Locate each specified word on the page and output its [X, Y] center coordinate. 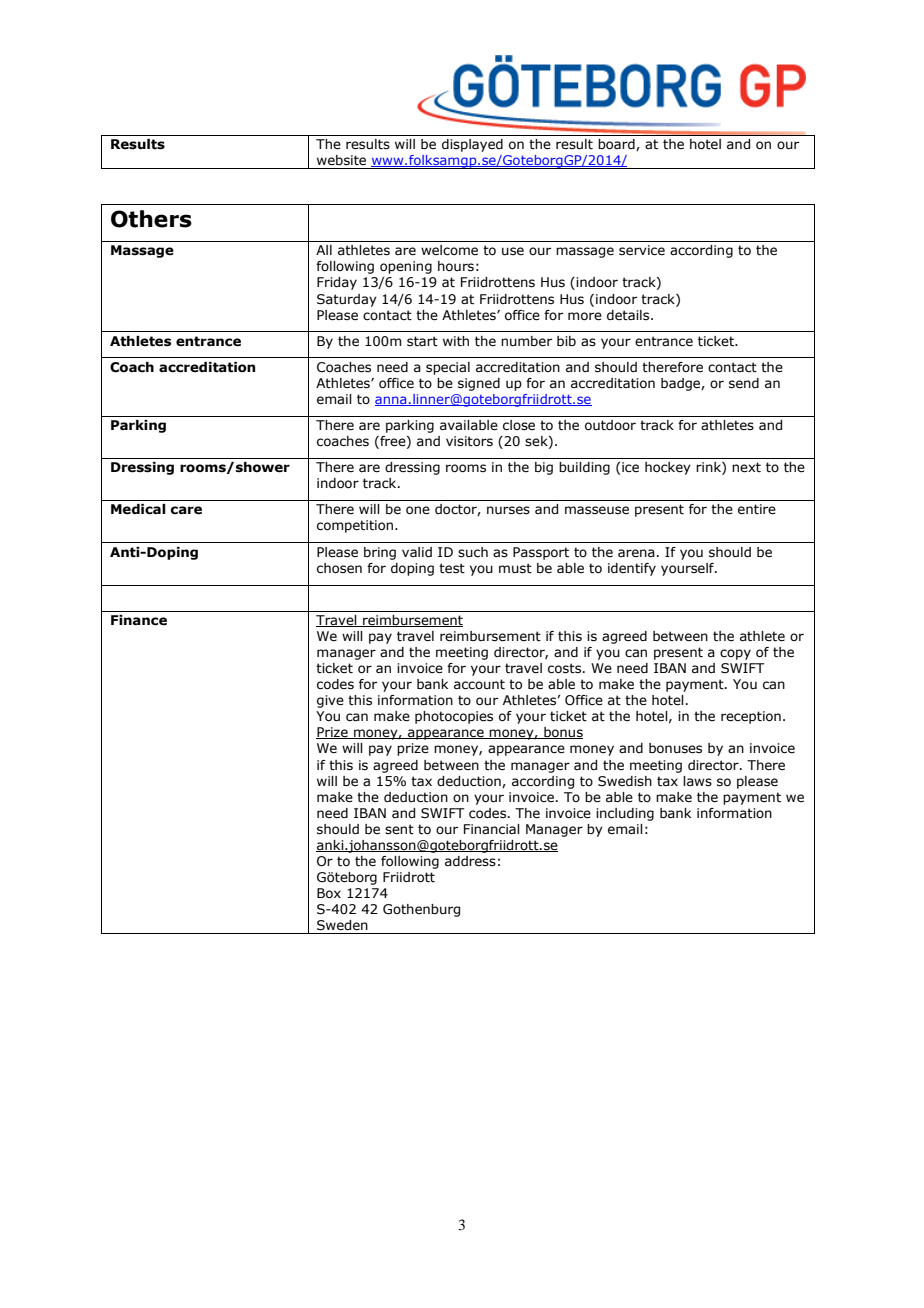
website [341, 160]
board [617, 145]
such [473, 552]
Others [151, 219]
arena [636, 553]
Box [329, 893]
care [186, 510]
